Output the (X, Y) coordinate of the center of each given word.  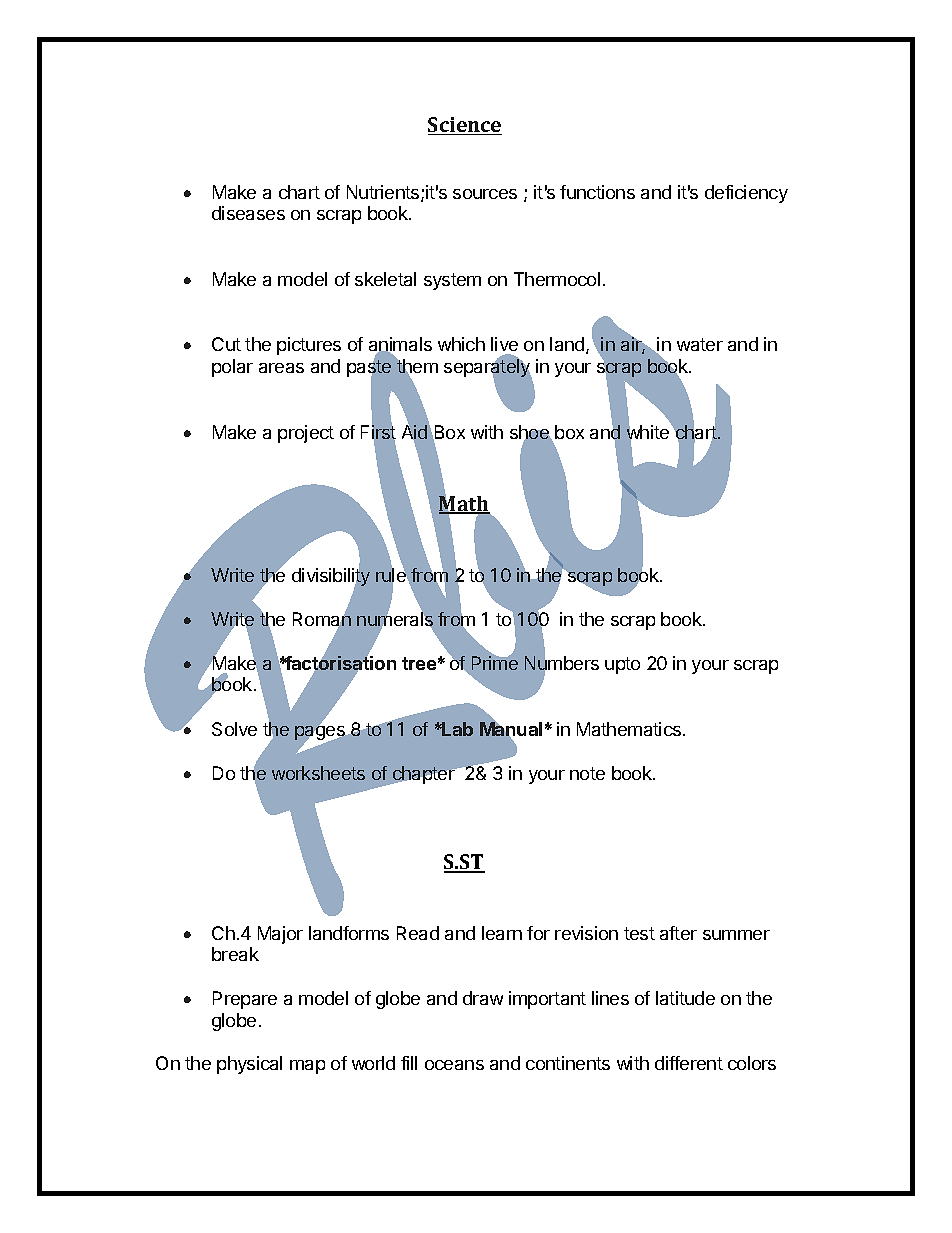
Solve (234, 729)
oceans (454, 1065)
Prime (495, 662)
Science (465, 126)
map (307, 1067)
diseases (248, 213)
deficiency (746, 194)
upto (622, 665)
